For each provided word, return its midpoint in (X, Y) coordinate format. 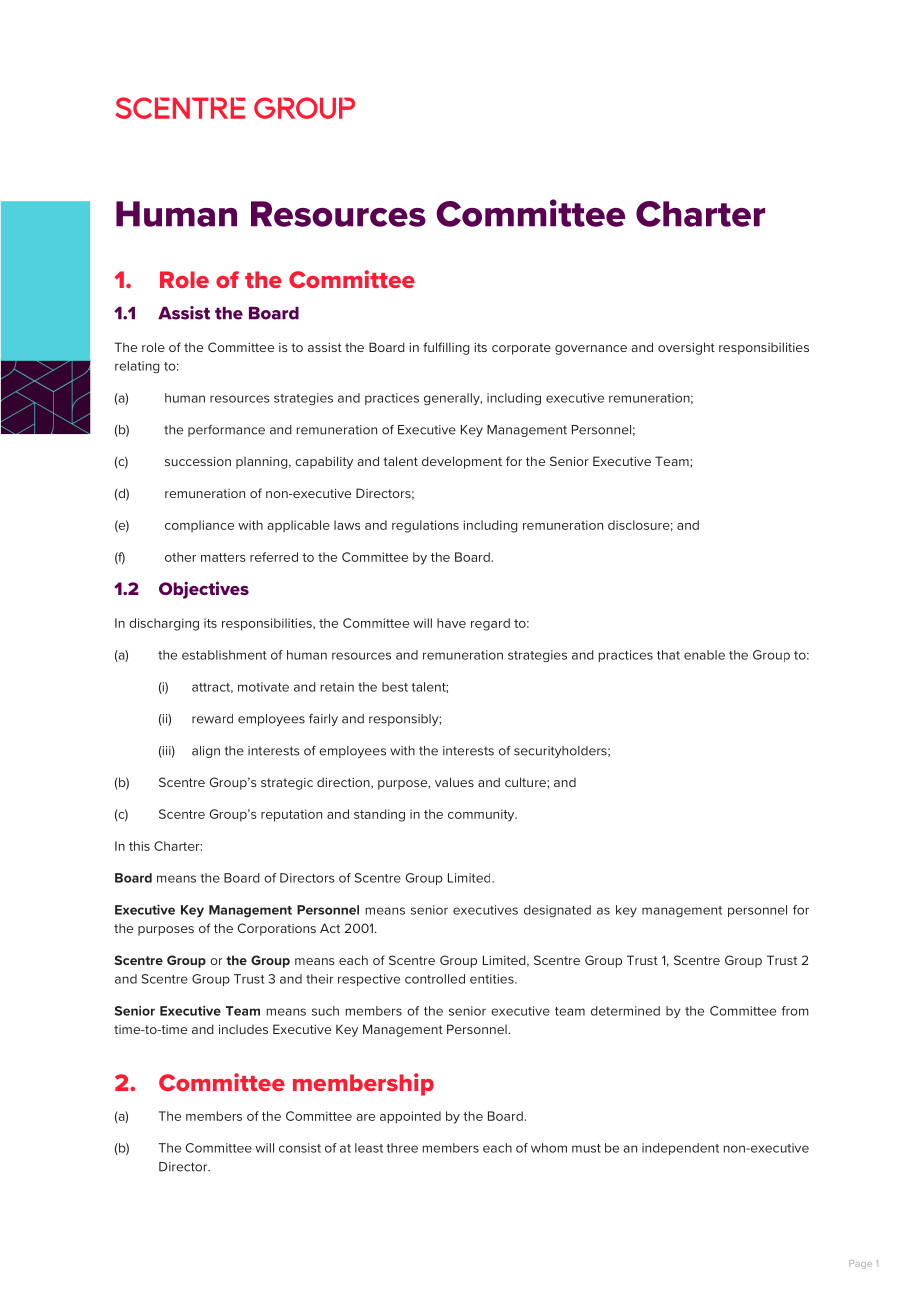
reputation (291, 815)
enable (704, 655)
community (482, 815)
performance (226, 431)
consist (300, 1148)
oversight (686, 348)
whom (549, 1148)
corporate (521, 349)
